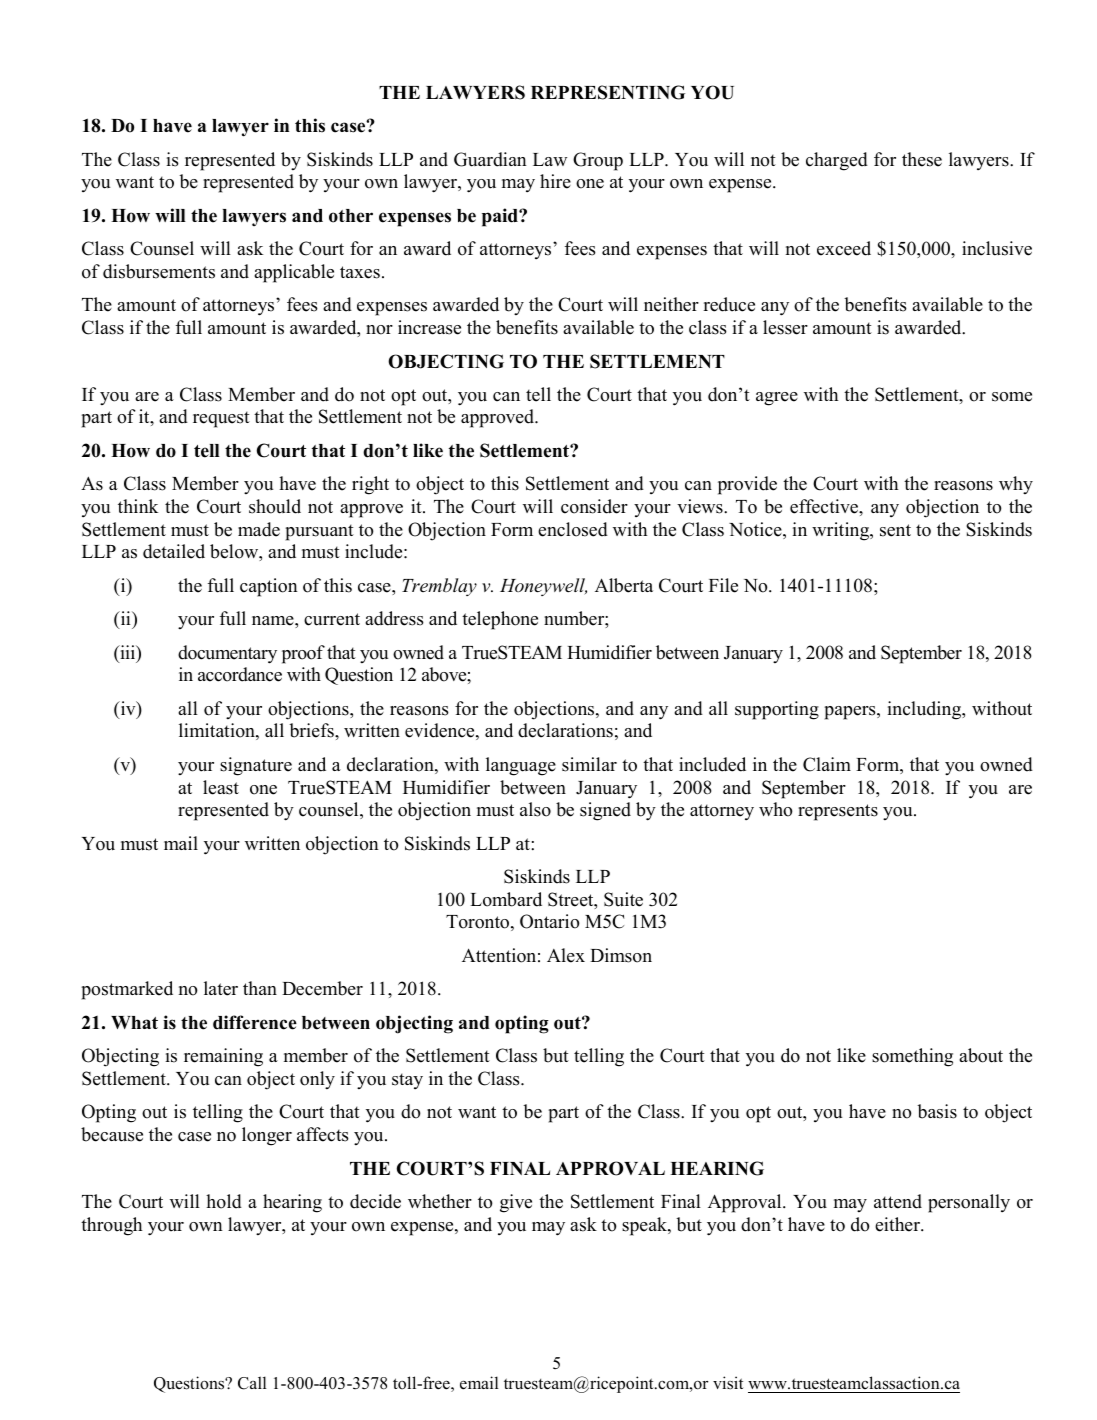  I want to click on should, so click(275, 506).
